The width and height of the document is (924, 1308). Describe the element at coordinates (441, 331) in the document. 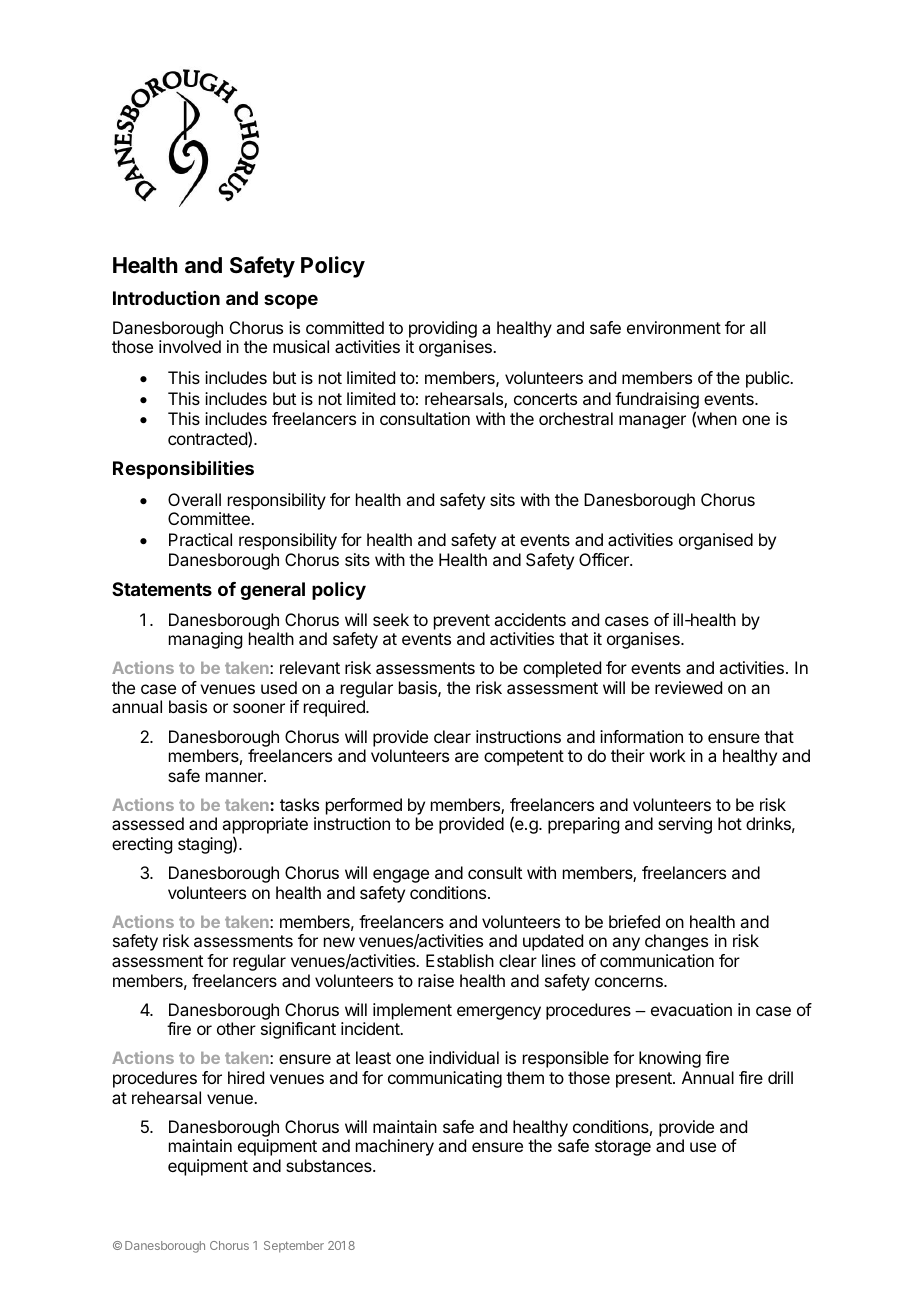

I see `providing` at that location.
